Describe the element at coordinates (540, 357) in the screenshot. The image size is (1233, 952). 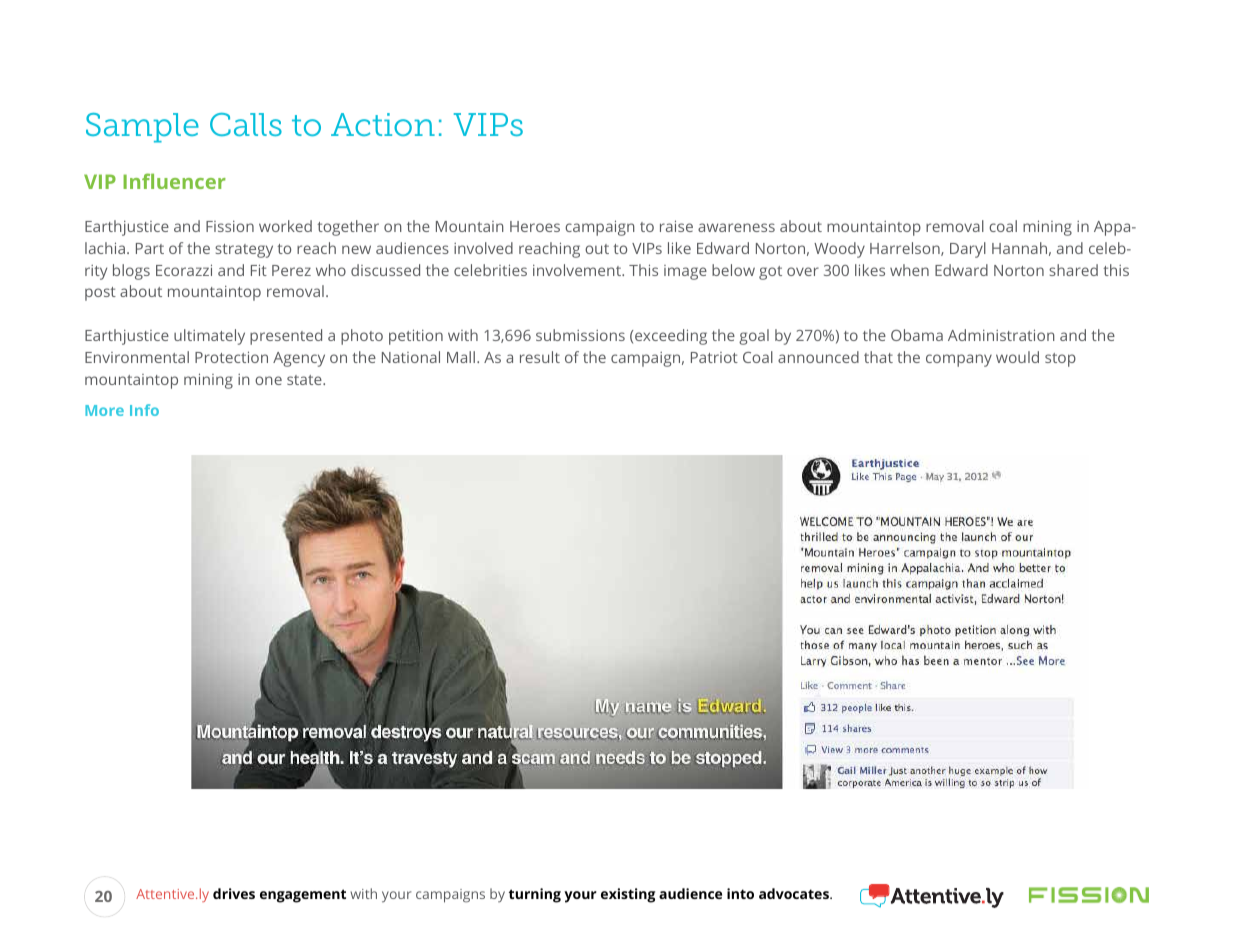
I see `result` at that location.
